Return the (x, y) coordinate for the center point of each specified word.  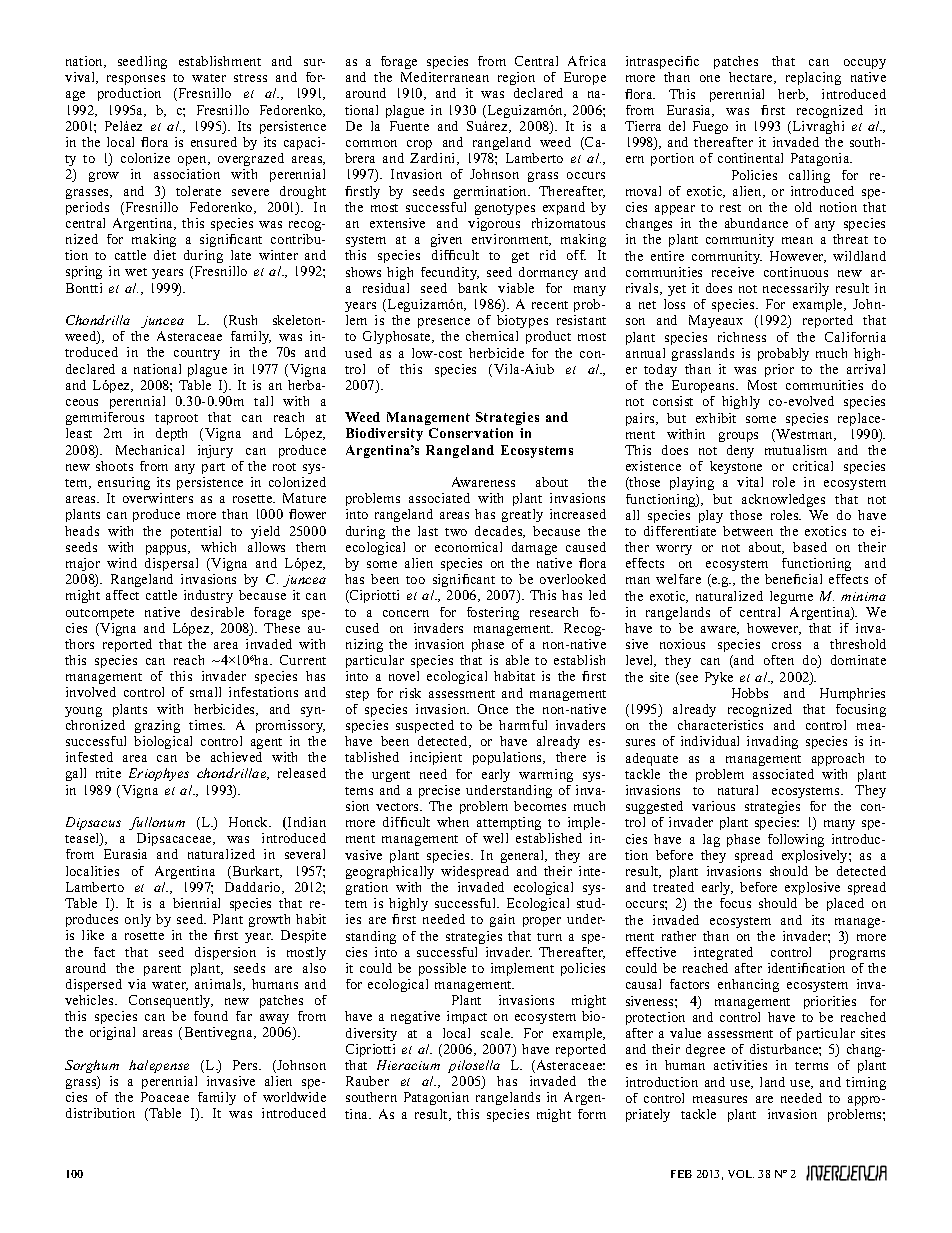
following (796, 840)
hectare (752, 78)
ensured (214, 142)
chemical (492, 336)
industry (208, 596)
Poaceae (165, 1097)
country (197, 354)
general (524, 856)
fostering (493, 613)
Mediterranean (445, 77)
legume (791, 597)
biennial (196, 903)
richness (742, 337)
